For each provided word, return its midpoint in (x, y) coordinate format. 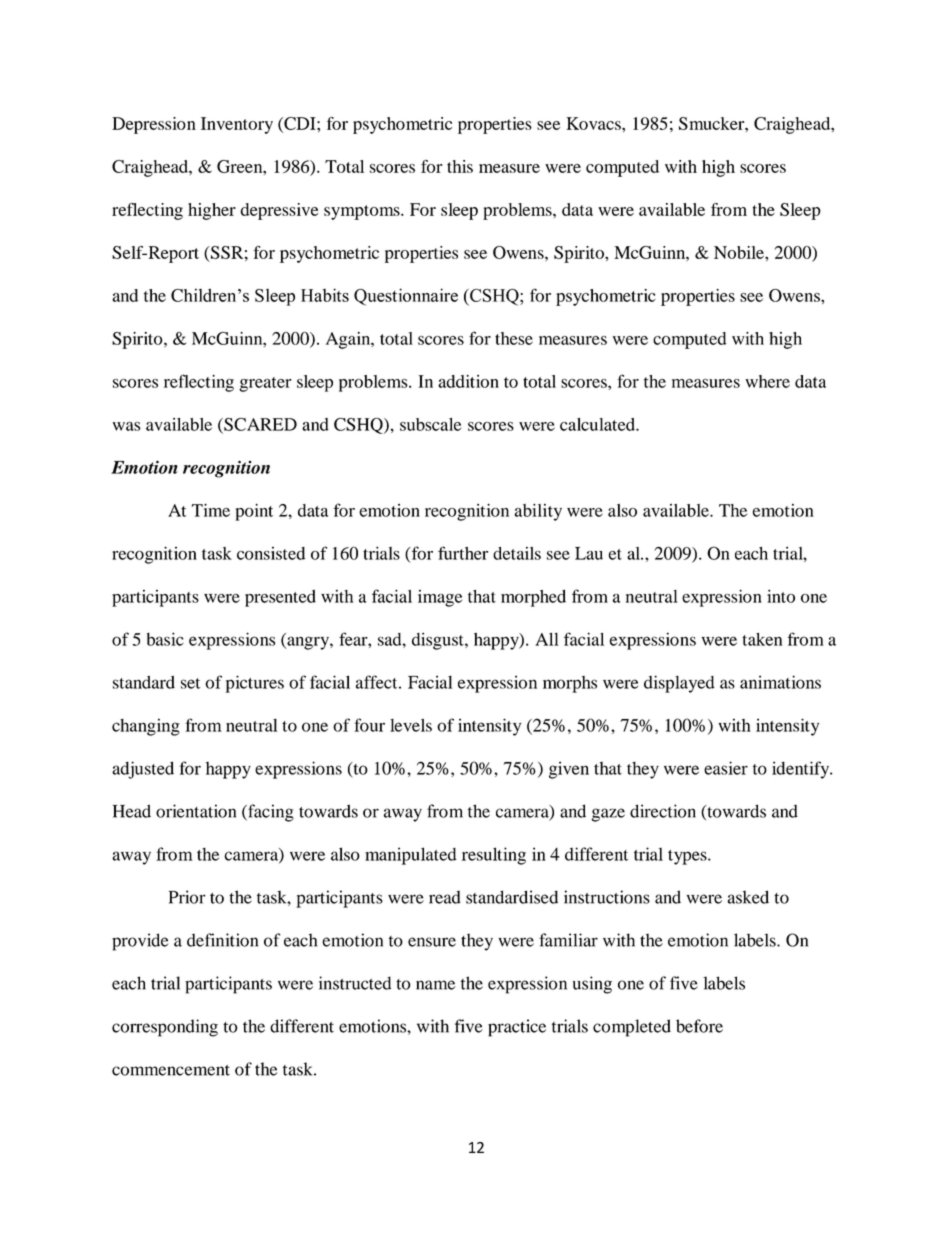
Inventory (237, 125)
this (460, 166)
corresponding (165, 1028)
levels (411, 725)
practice (517, 1028)
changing (146, 727)
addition (468, 381)
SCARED (259, 425)
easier (726, 768)
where (767, 381)
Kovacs (594, 123)
